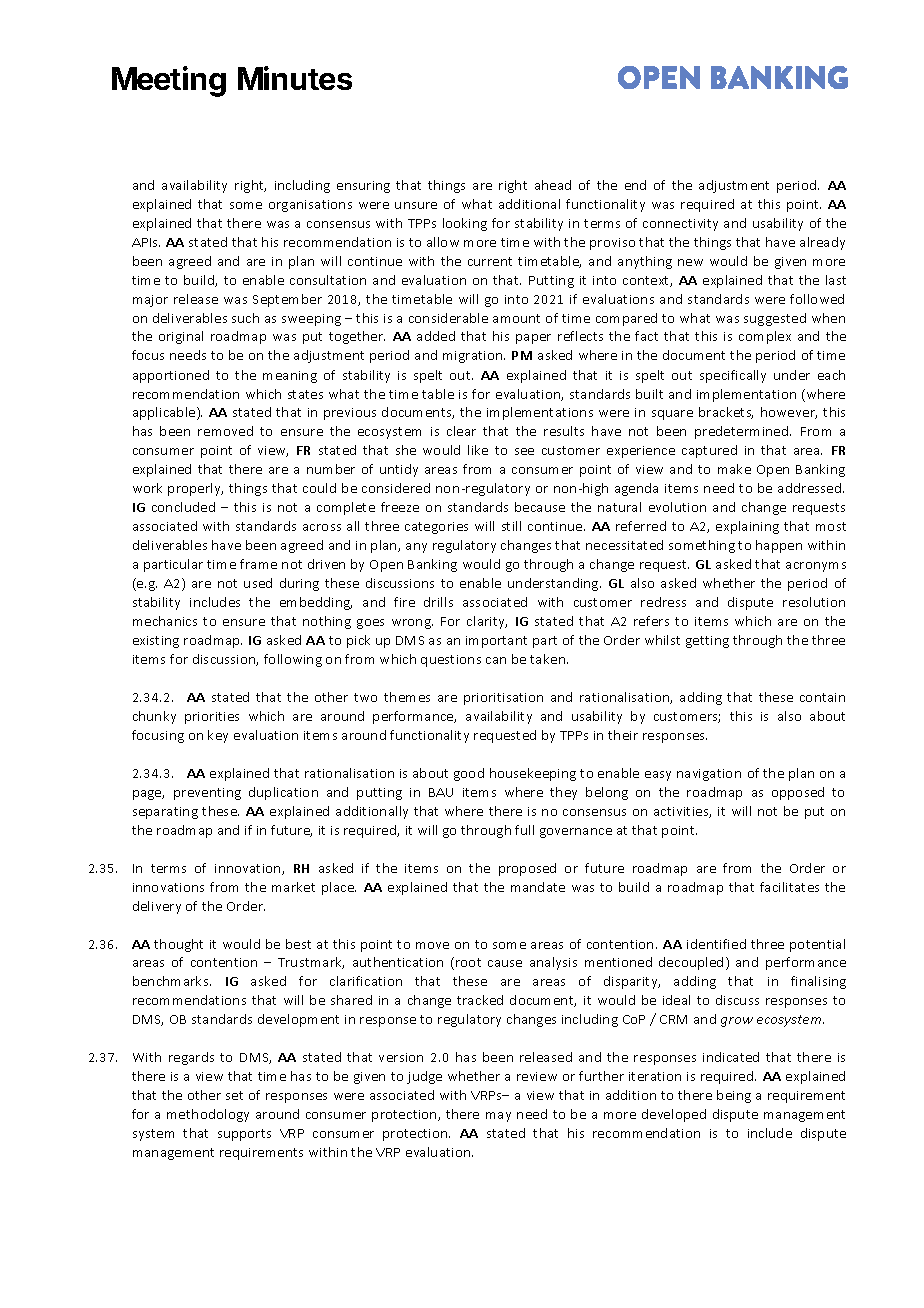 The image size is (924, 1308). I want to click on being, so click(734, 1096).
